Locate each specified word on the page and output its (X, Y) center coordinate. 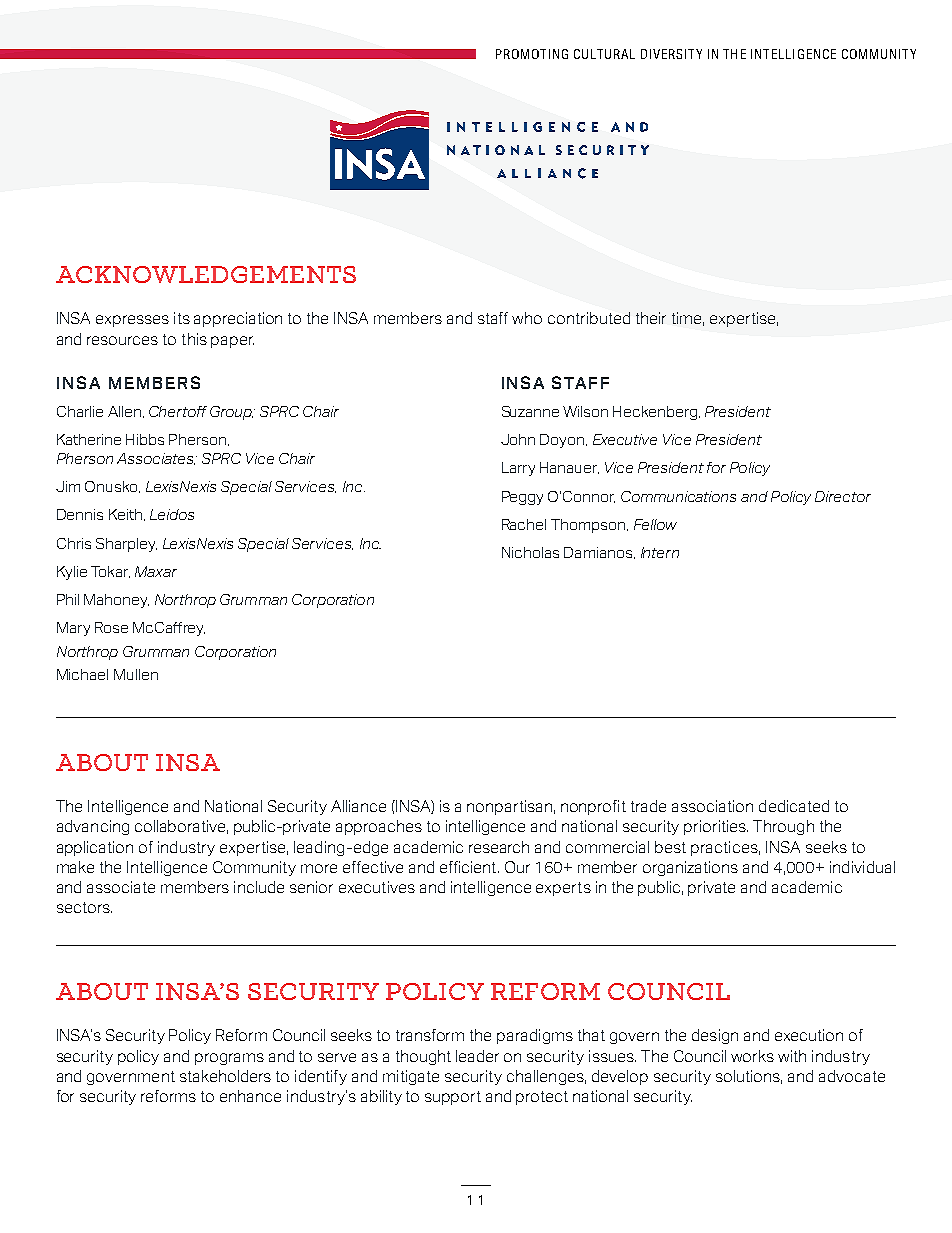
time (688, 319)
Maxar (156, 571)
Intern (660, 552)
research (499, 847)
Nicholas (530, 552)
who (527, 318)
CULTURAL (604, 54)
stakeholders (225, 1076)
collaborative (181, 827)
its (182, 318)
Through (783, 827)
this (194, 339)
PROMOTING (532, 54)
